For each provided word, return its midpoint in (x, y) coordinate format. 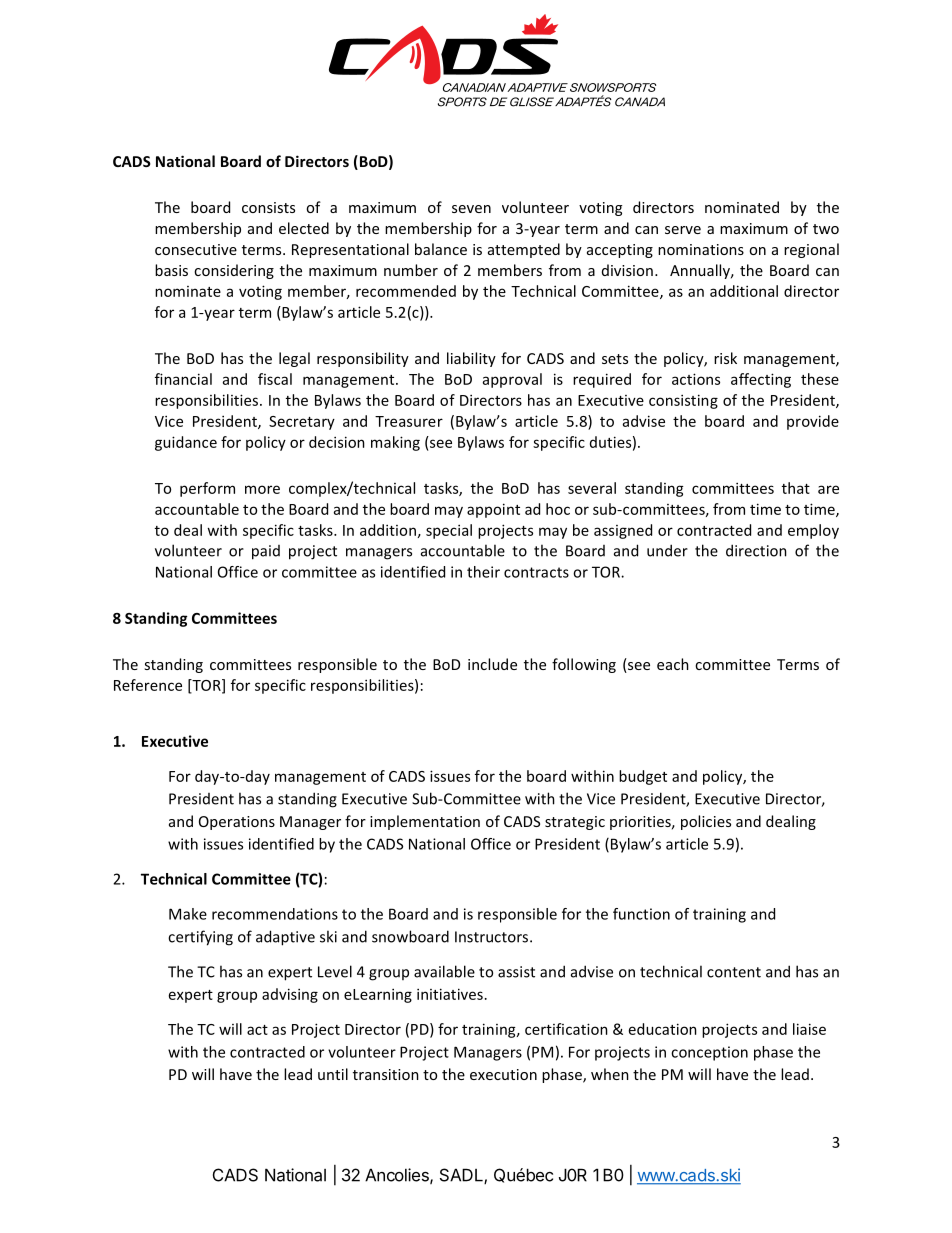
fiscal (275, 379)
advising (290, 995)
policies (706, 822)
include (492, 664)
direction (756, 550)
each (673, 664)
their (483, 572)
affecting (761, 380)
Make (188, 914)
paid (266, 552)
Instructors (493, 937)
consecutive (196, 249)
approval (512, 380)
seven (471, 209)
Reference (148, 685)
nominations (701, 249)
